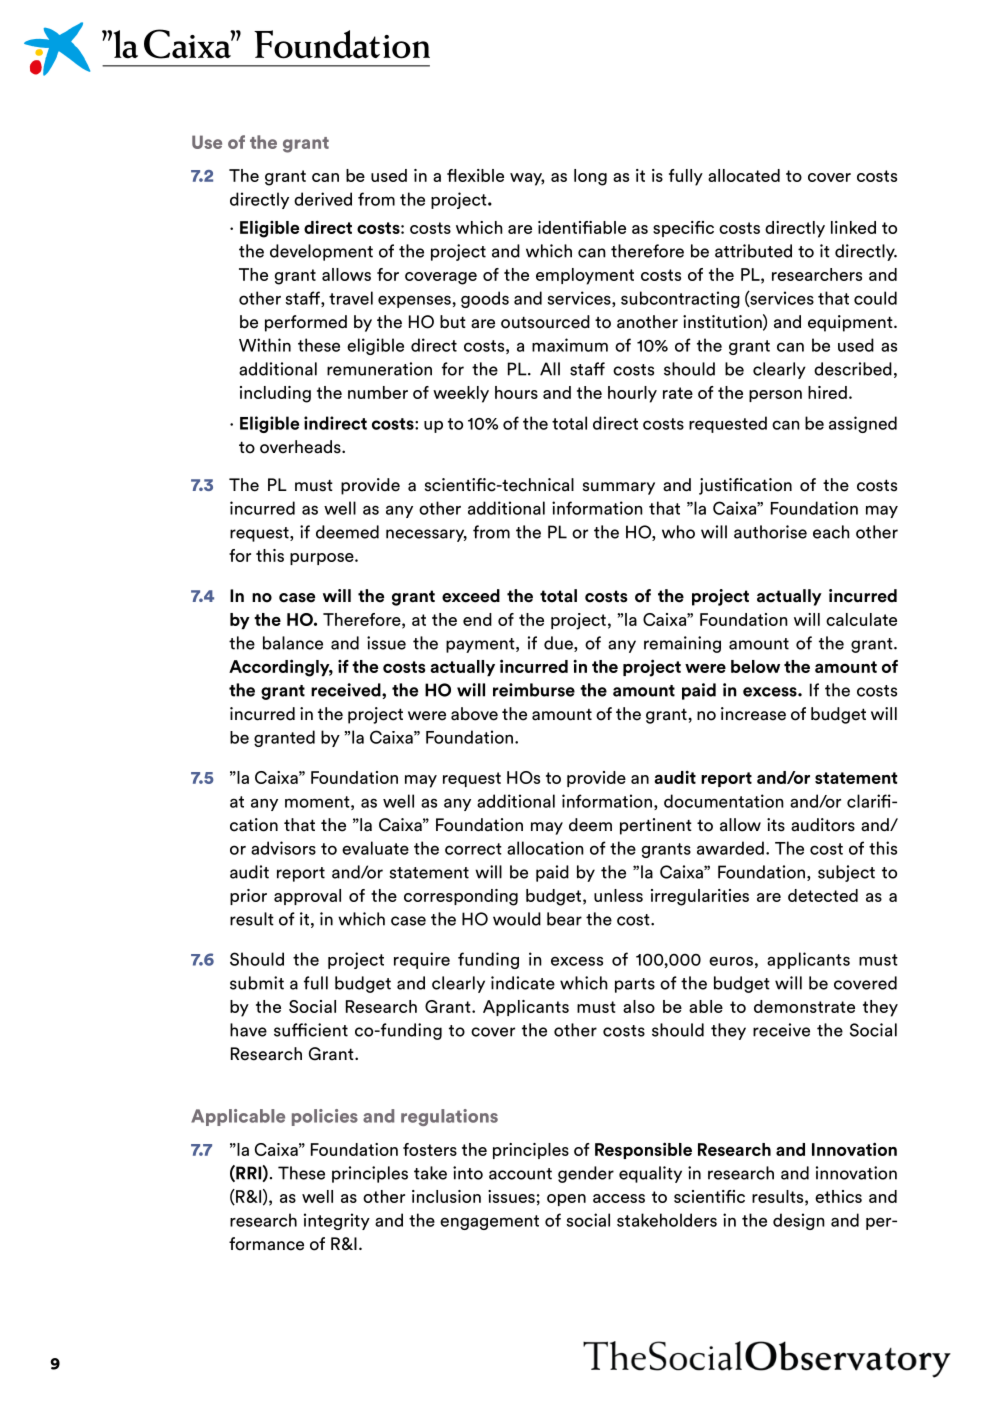 The image size is (1003, 1418). I want to click on integrity, so click(337, 1221).
